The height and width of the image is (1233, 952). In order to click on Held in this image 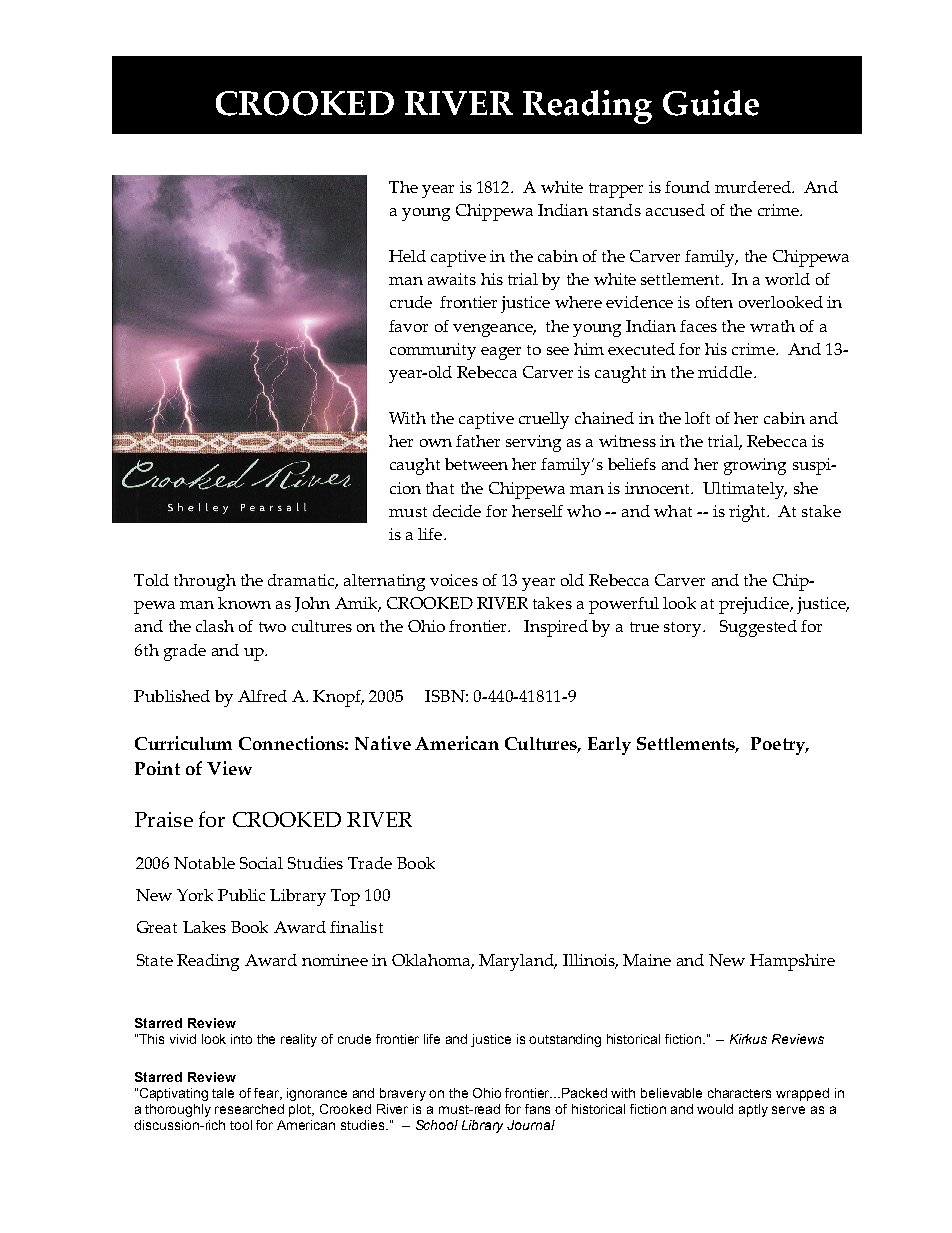, I will do `click(407, 256)`.
